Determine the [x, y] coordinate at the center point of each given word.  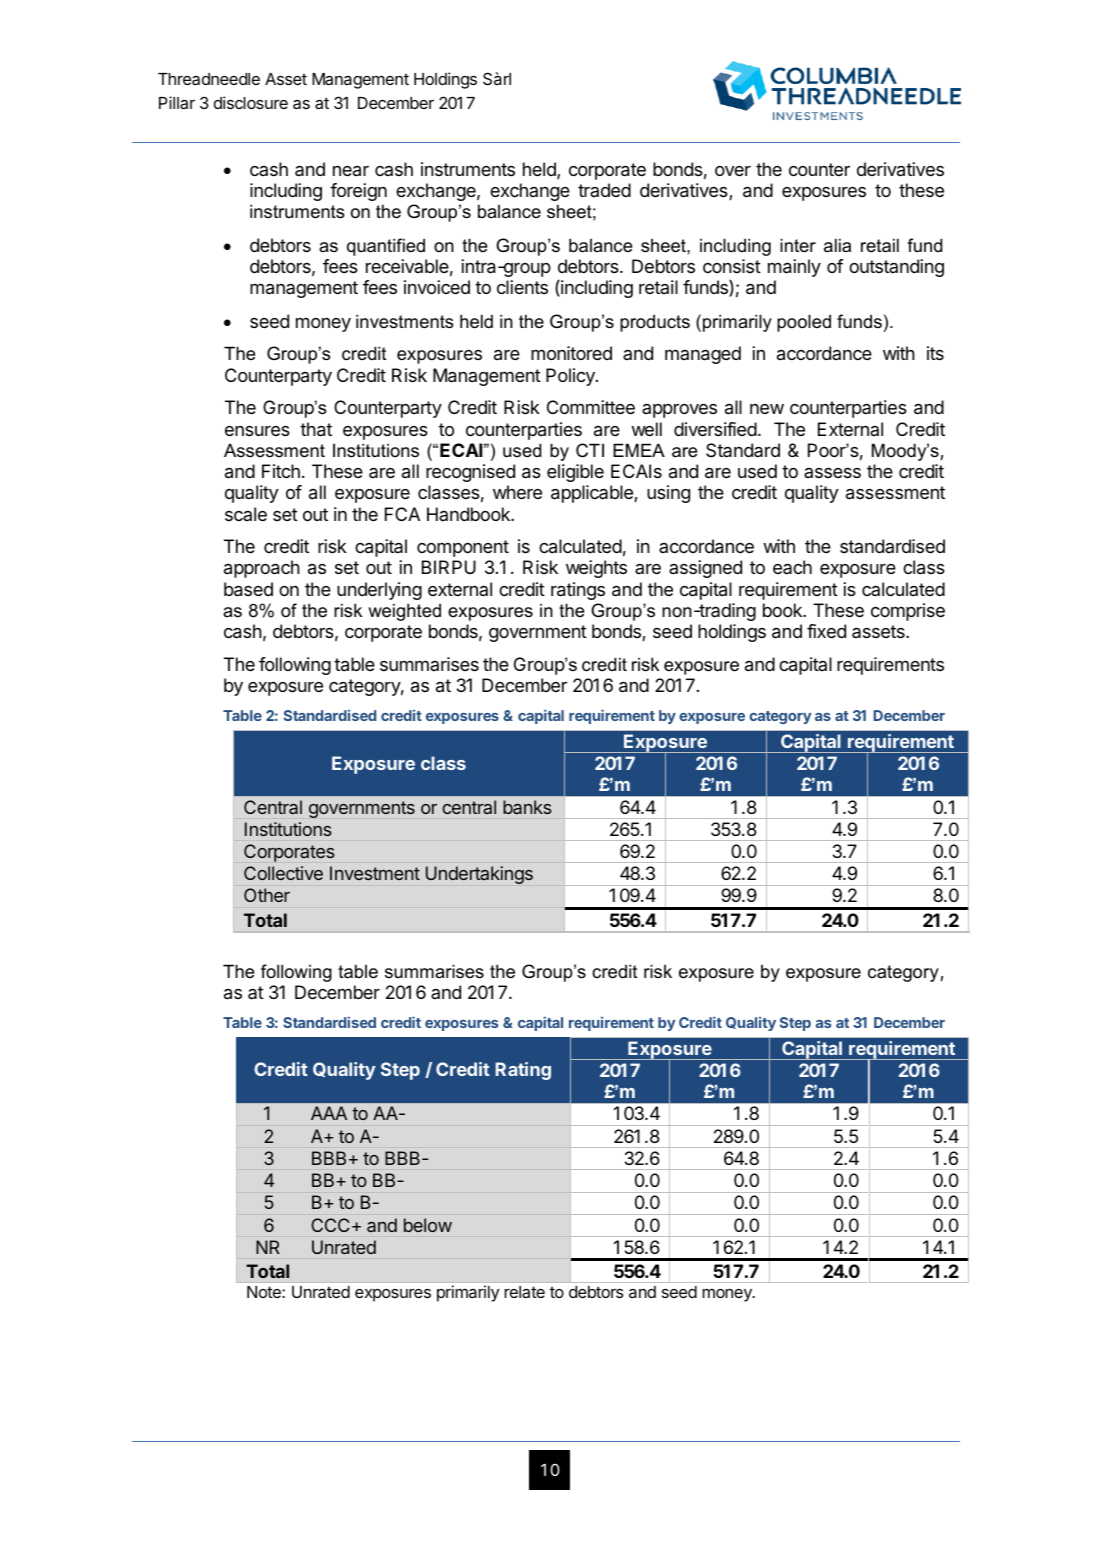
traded [604, 190]
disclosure [251, 102]
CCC [330, 1225]
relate [524, 1292]
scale [246, 514]
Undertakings [479, 875]
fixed [826, 631]
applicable [593, 494]
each [792, 567]
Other [267, 895]
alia [837, 245]
